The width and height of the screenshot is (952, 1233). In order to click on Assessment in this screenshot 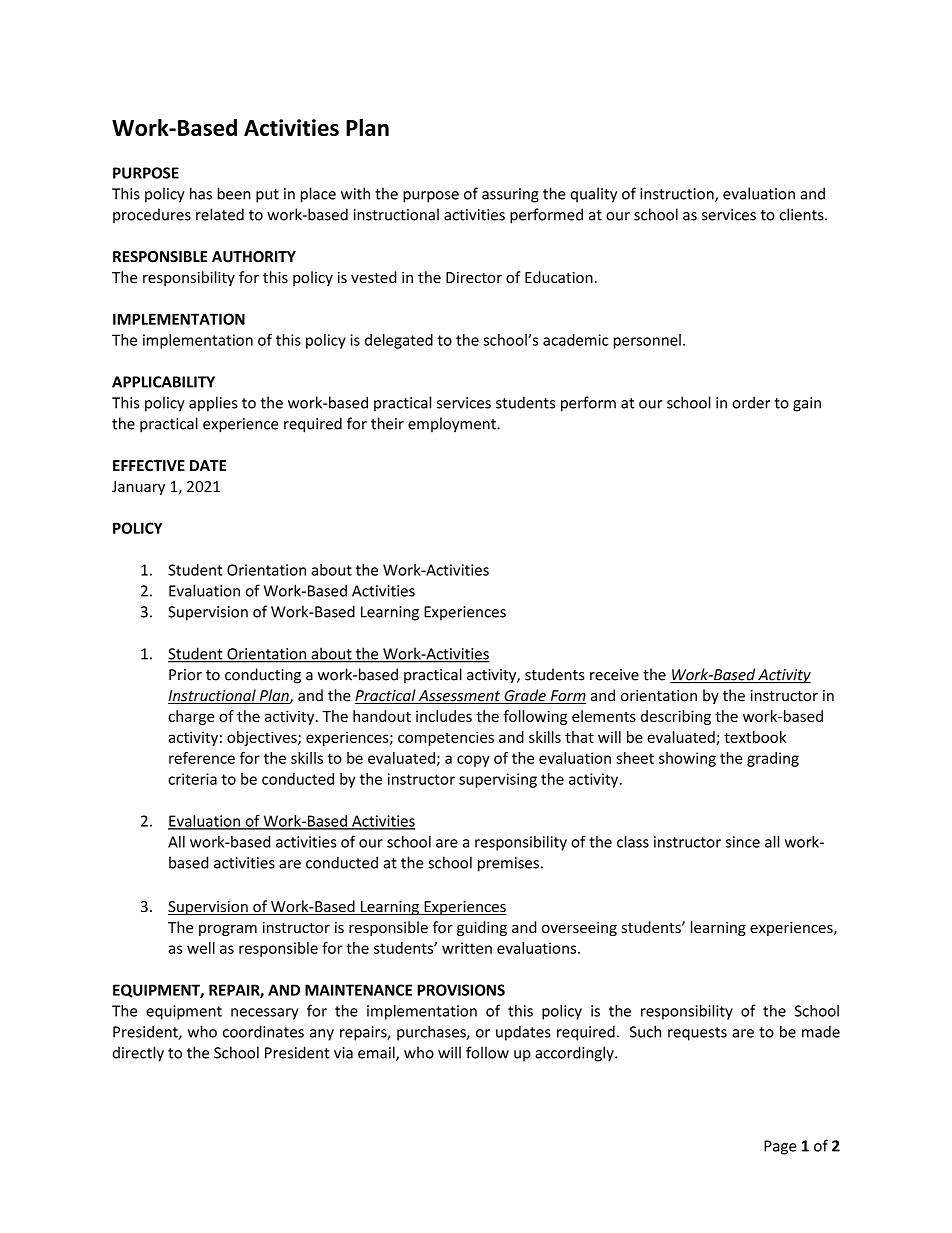, I will do `click(460, 697)`.
